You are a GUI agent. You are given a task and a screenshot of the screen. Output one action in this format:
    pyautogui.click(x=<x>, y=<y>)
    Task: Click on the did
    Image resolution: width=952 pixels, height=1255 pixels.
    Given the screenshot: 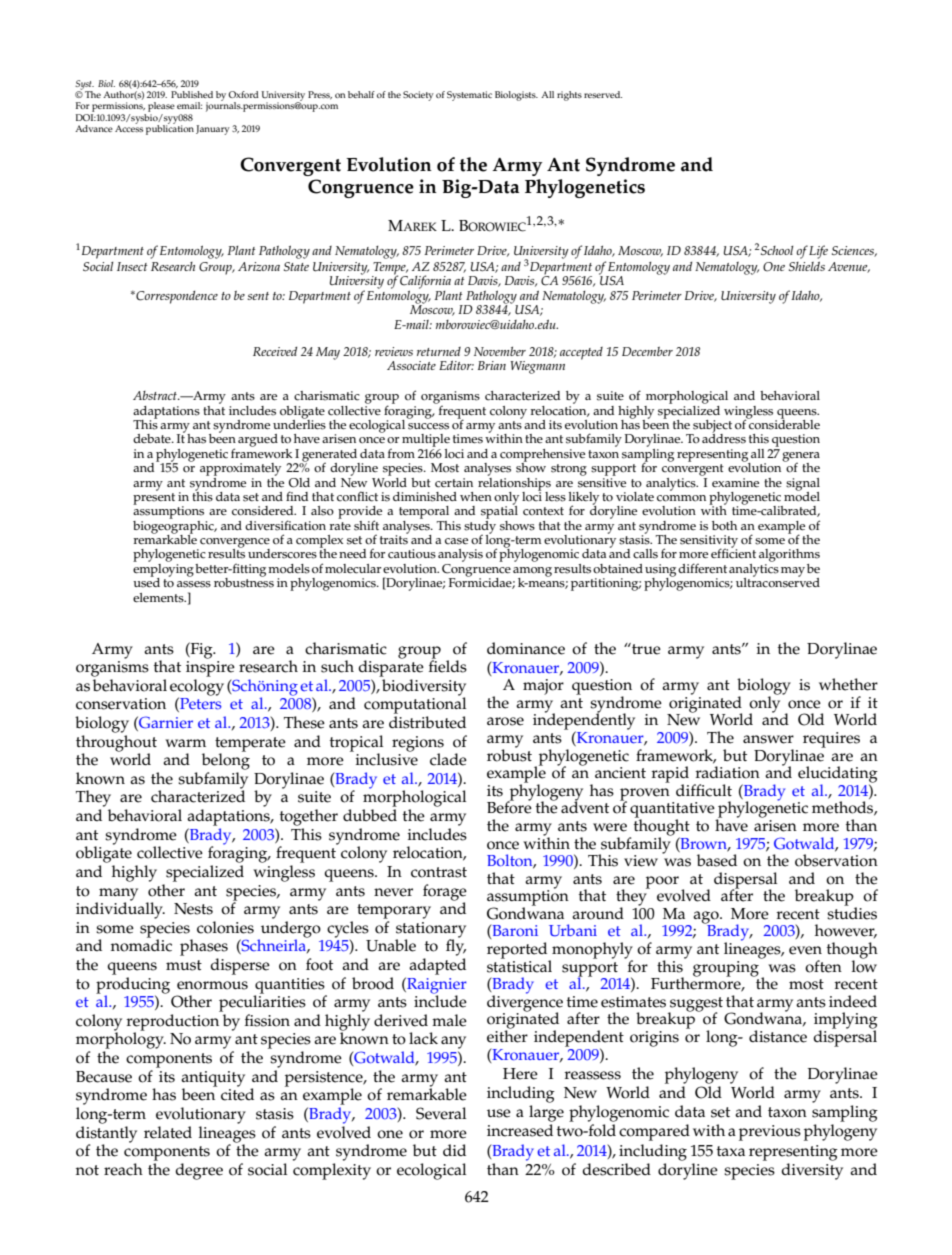 What is the action you would take?
    pyautogui.click(x=454, y=1150)
